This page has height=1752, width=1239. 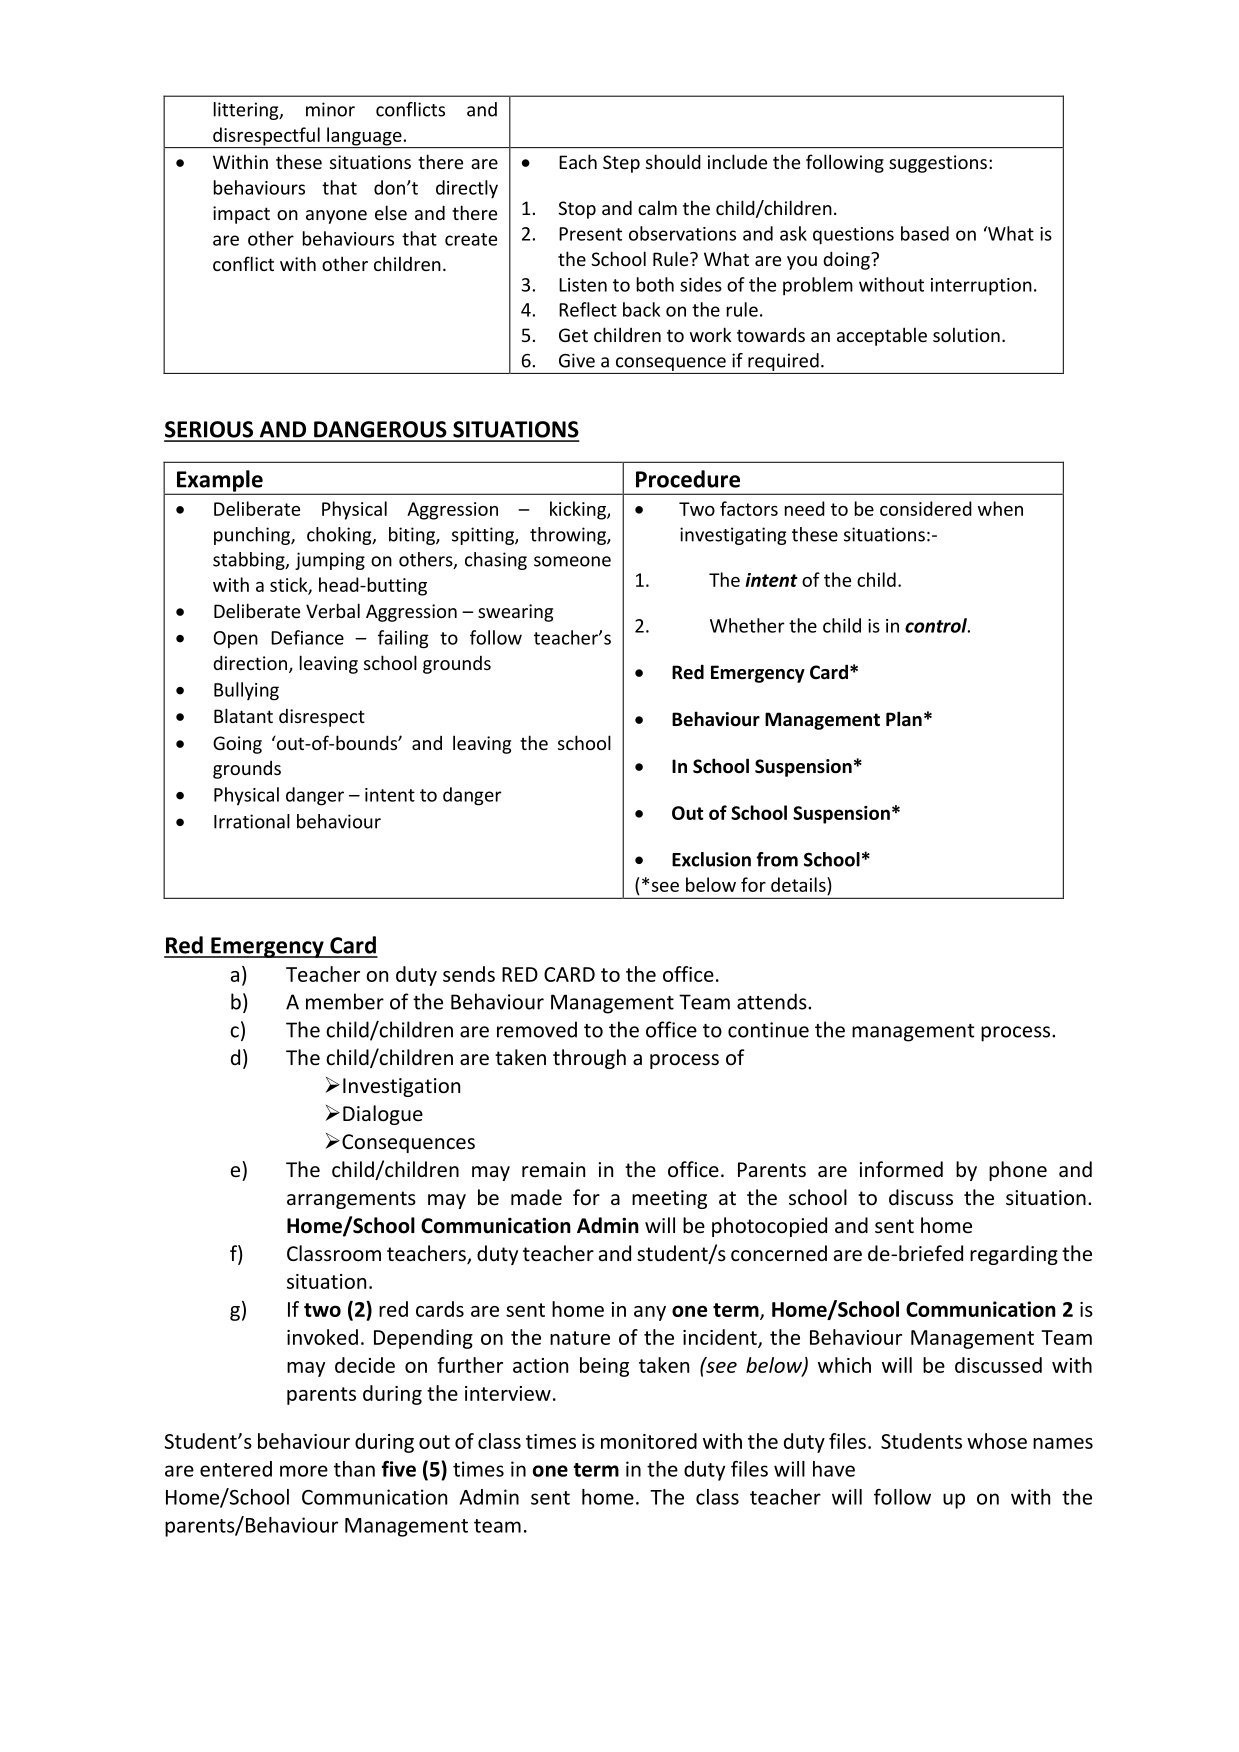 I want to click on Irrational, so click(x=252, y=821).
